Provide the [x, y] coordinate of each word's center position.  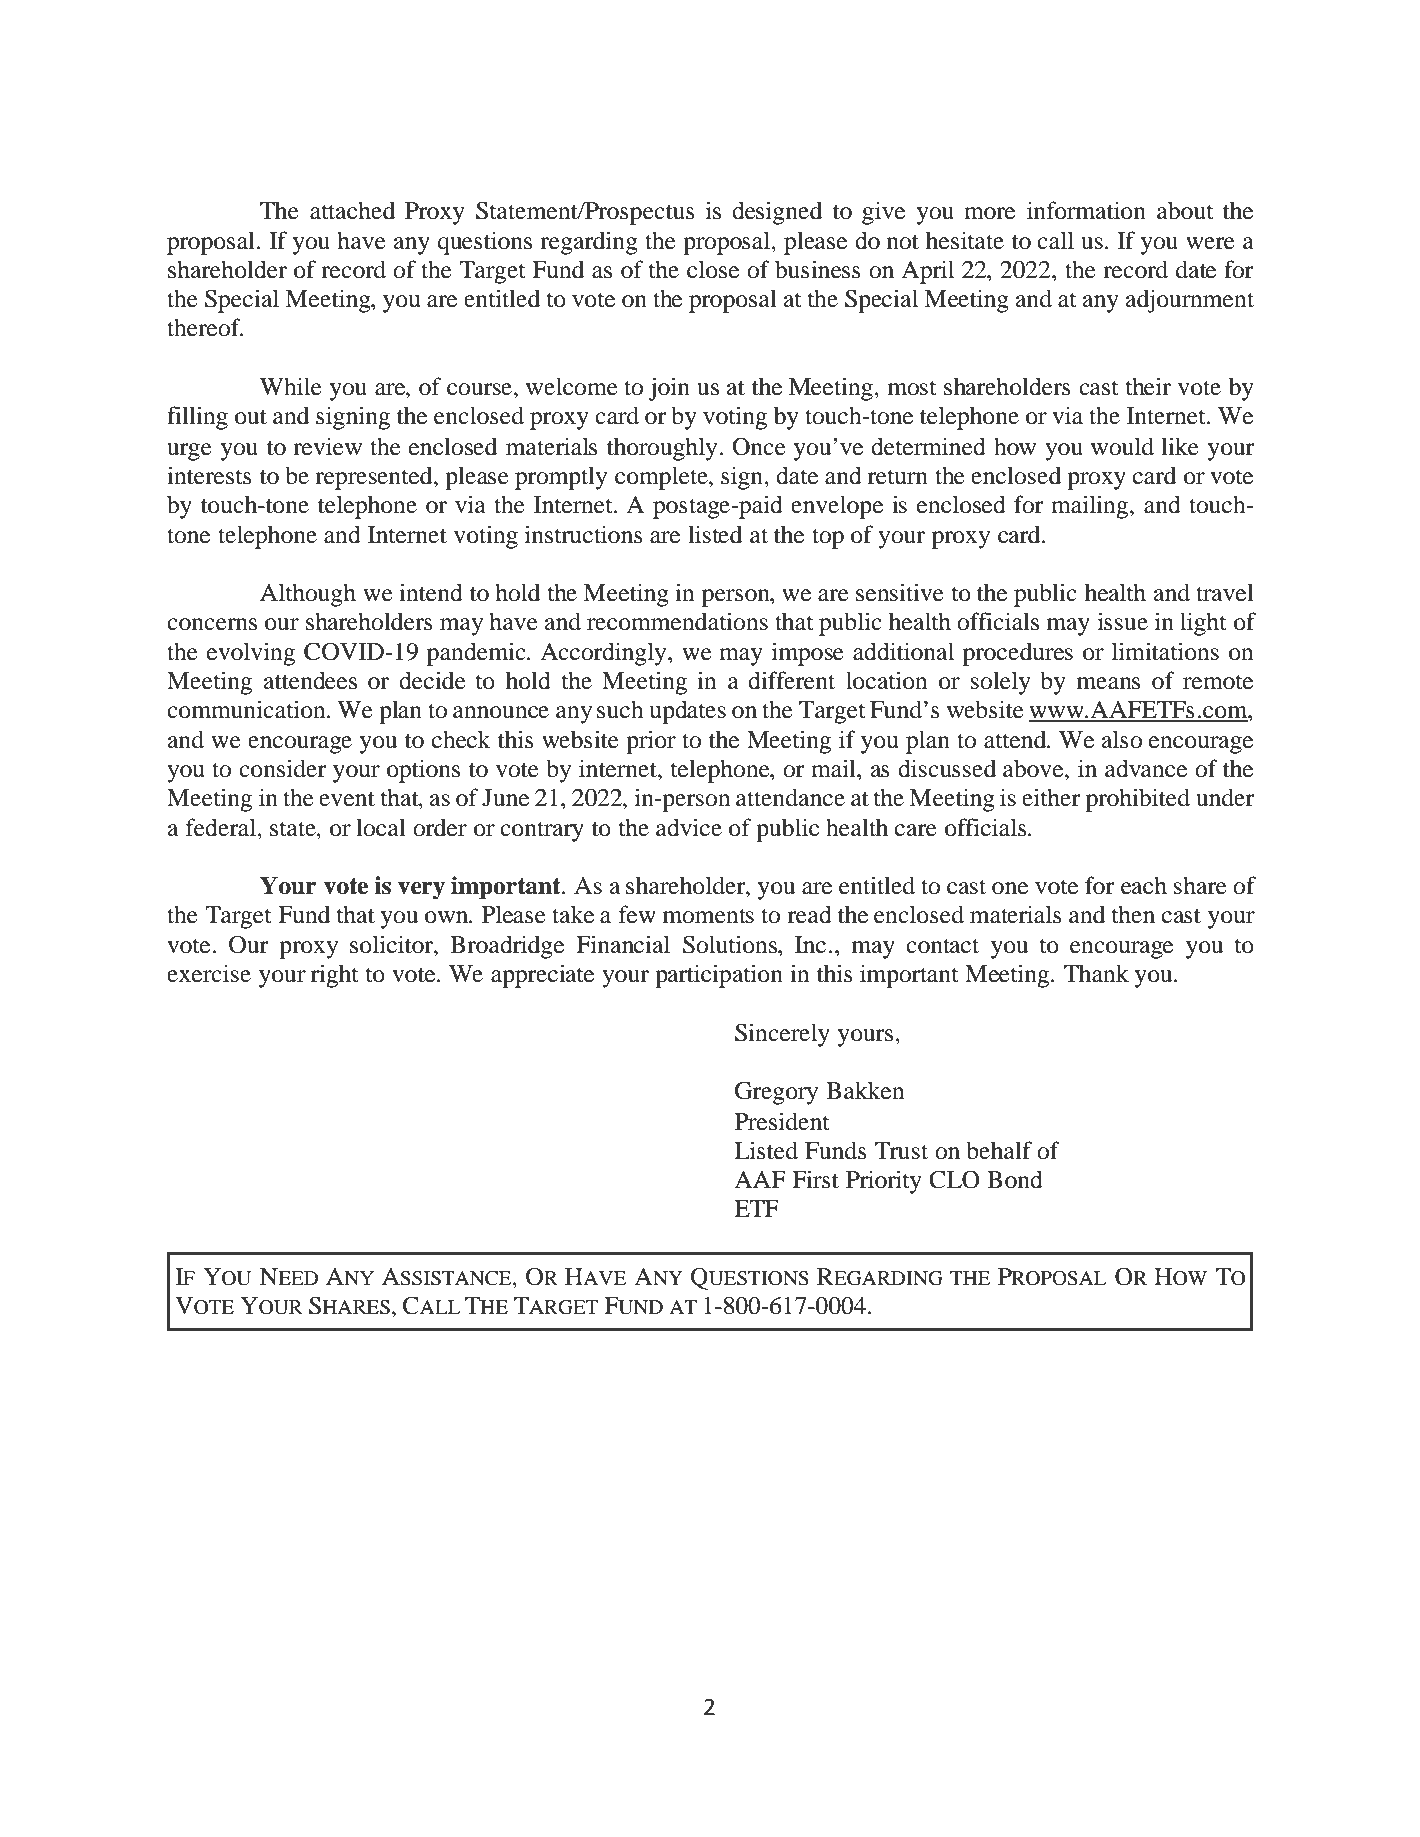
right [335, 976]
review [327, 446]
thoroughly [663, 449]
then [1133, 914]
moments [708, 916]
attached [352, 210]
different [791, 680]
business [818, 269]
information [1086, 210]
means [1108, 683]
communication [247, 709]
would [1122, 446]
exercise [209, 973]
